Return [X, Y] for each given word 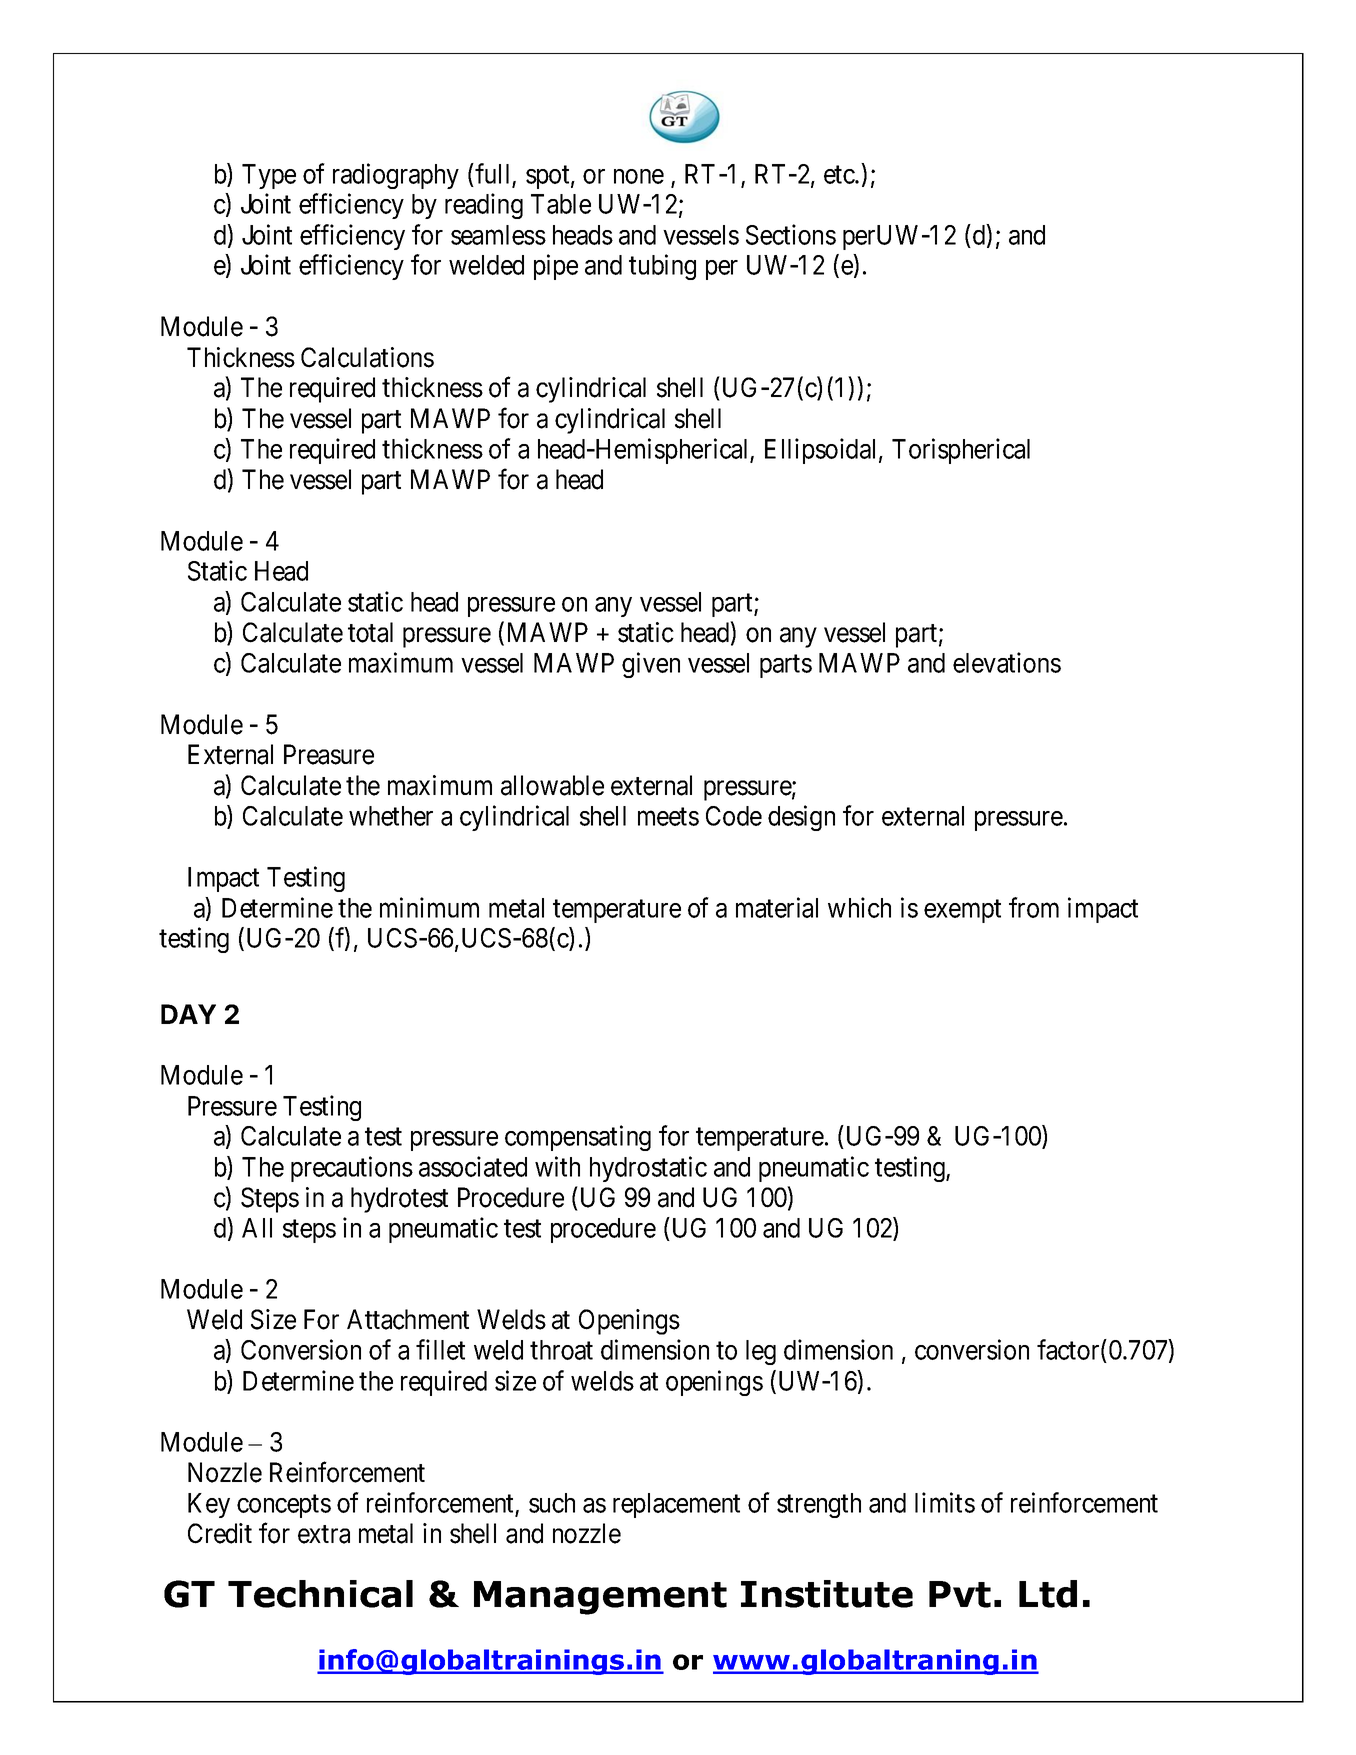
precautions [352, 1169]
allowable [552, 785]
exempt [962, 911]
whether [391, 816]
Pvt [960, 1594]
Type [269, 176]
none [639, 176]
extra [324, 1534]
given [651, 665]
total [370, 632]
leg [761, 1352]
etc [840, 175]
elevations [1007, 662]
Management [600, 1598]
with [557, 1166]
